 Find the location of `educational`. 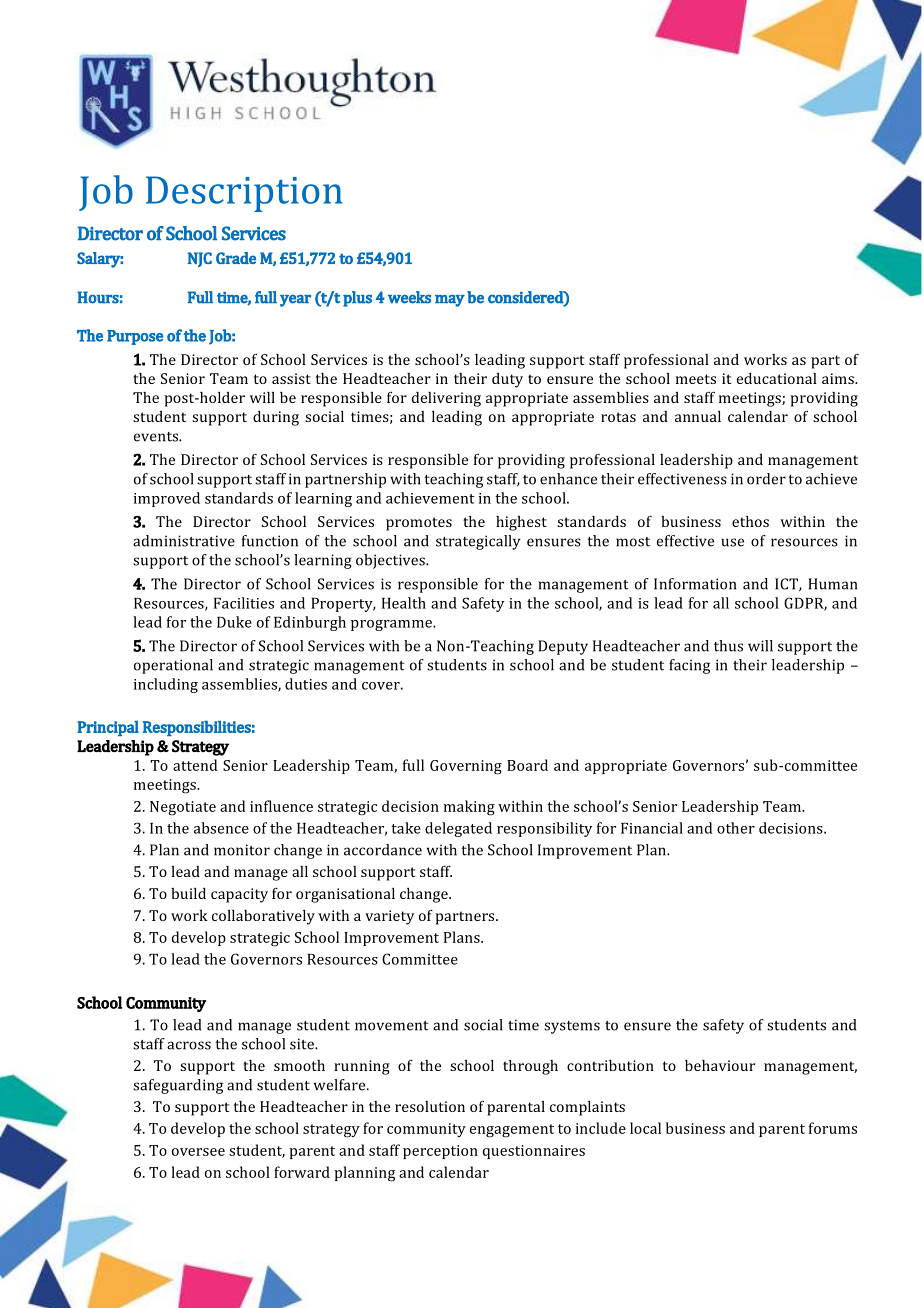

educational is located at coordinates (777, 378).
